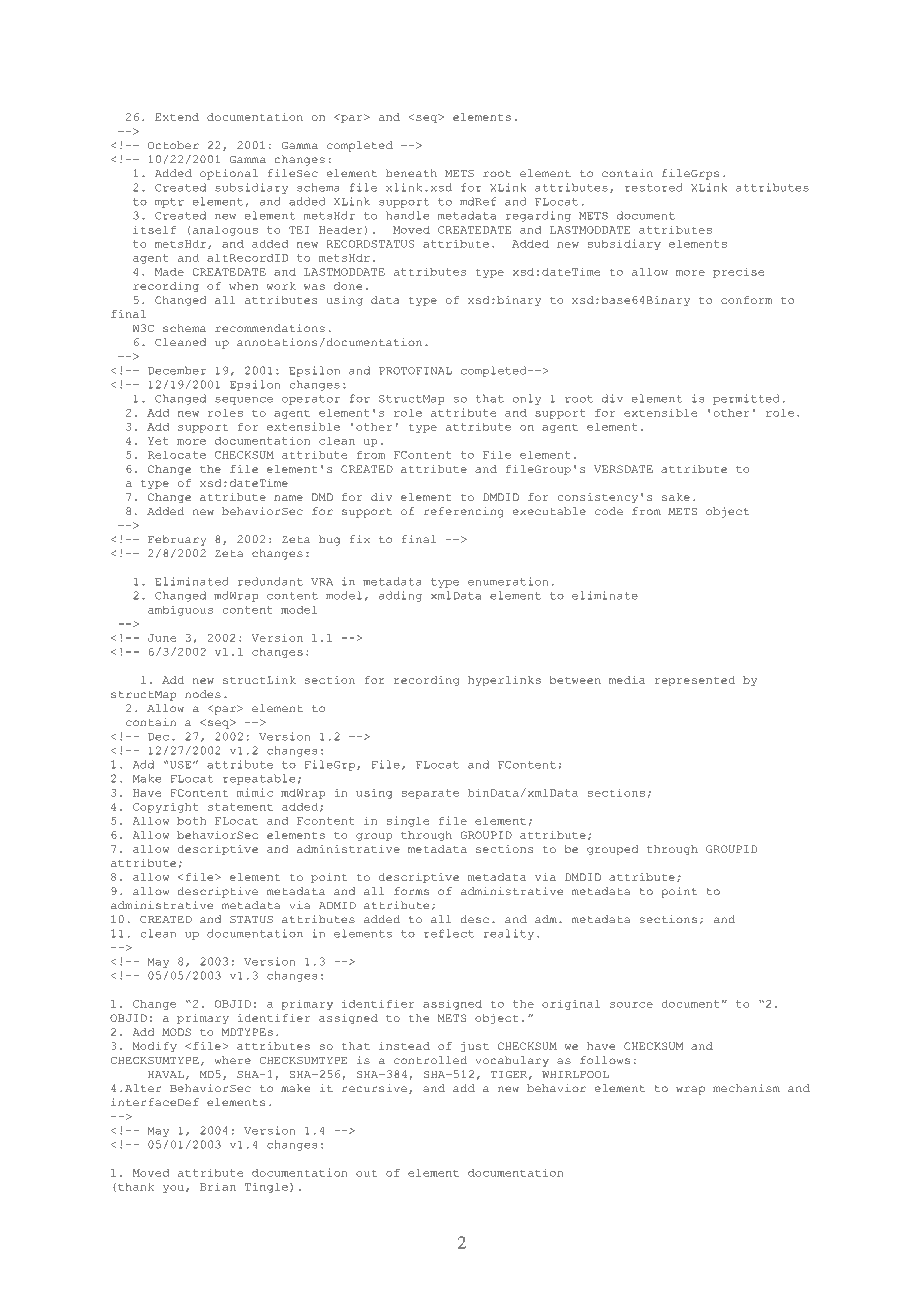 This screenshot has height=1308, width=924. I want to click on represented, so click(695, 681).
